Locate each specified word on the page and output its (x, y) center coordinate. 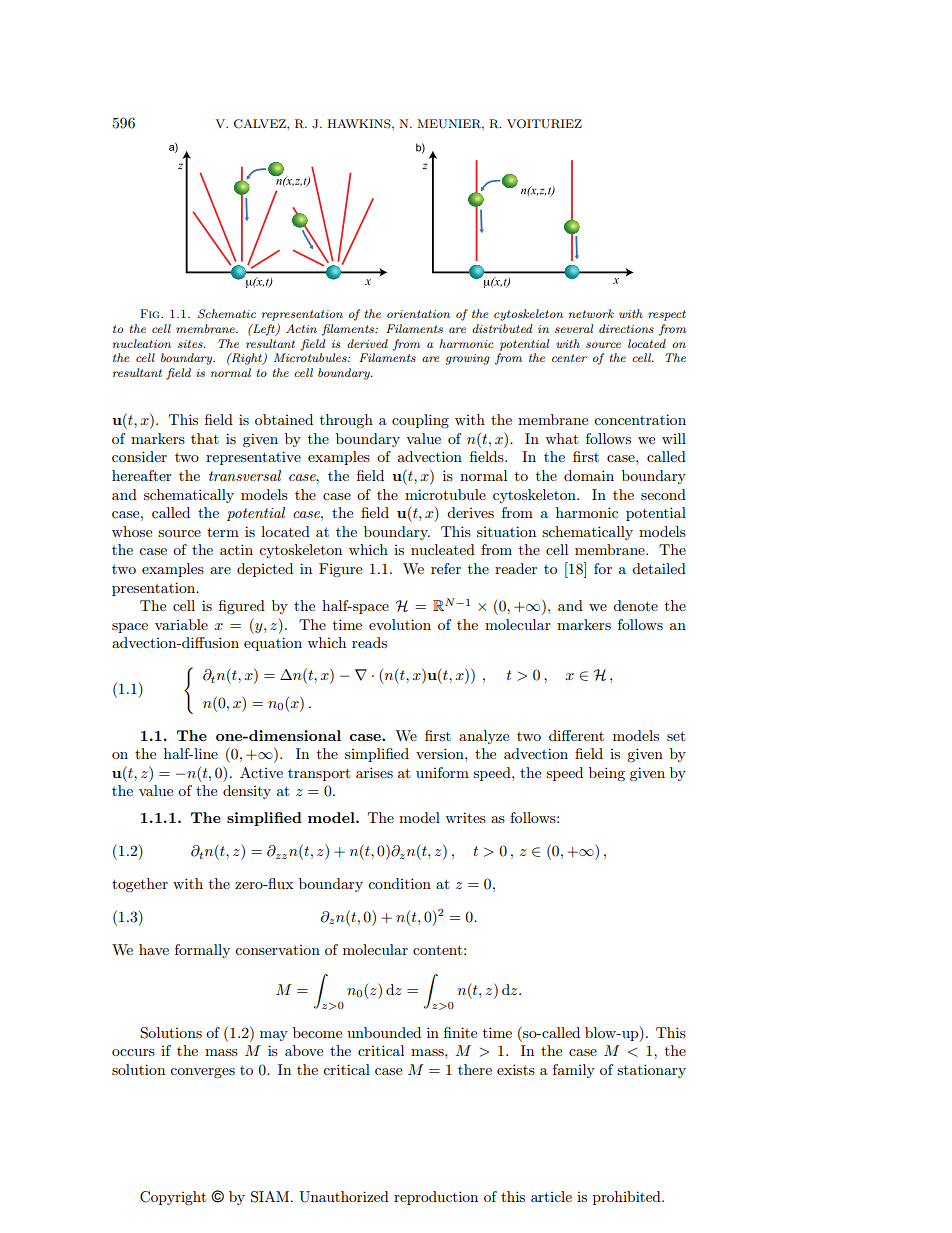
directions (626, 328)
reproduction (436, 1198)
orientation (418, 314)
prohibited (628, 1198)
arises (374, 772)
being (607, 774)
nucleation (142, 343)
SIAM (271, 1197)
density (247, 792)
